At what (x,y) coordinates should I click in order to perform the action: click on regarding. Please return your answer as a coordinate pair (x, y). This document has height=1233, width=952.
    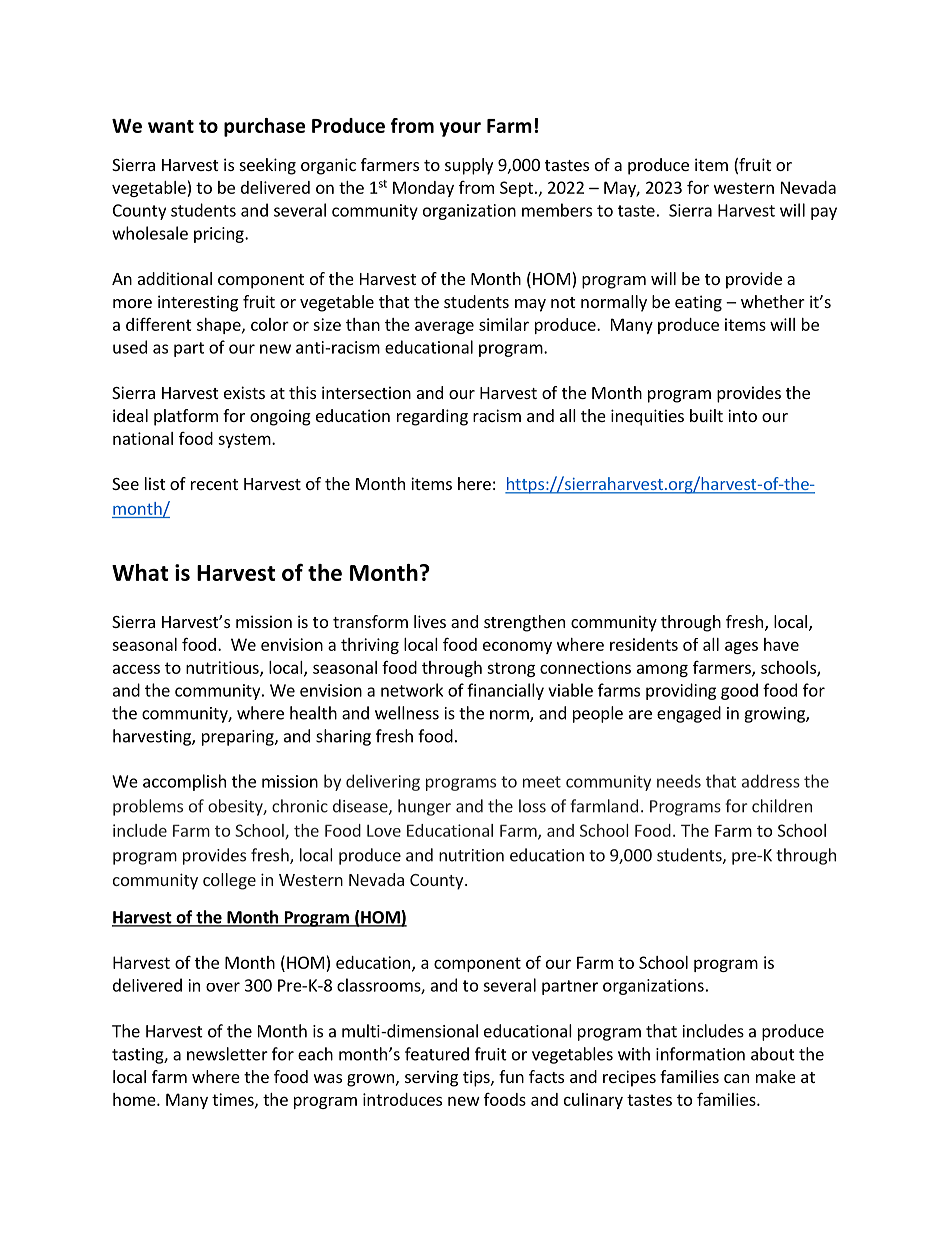
    Looking at the image, I should click on (432, 417).
